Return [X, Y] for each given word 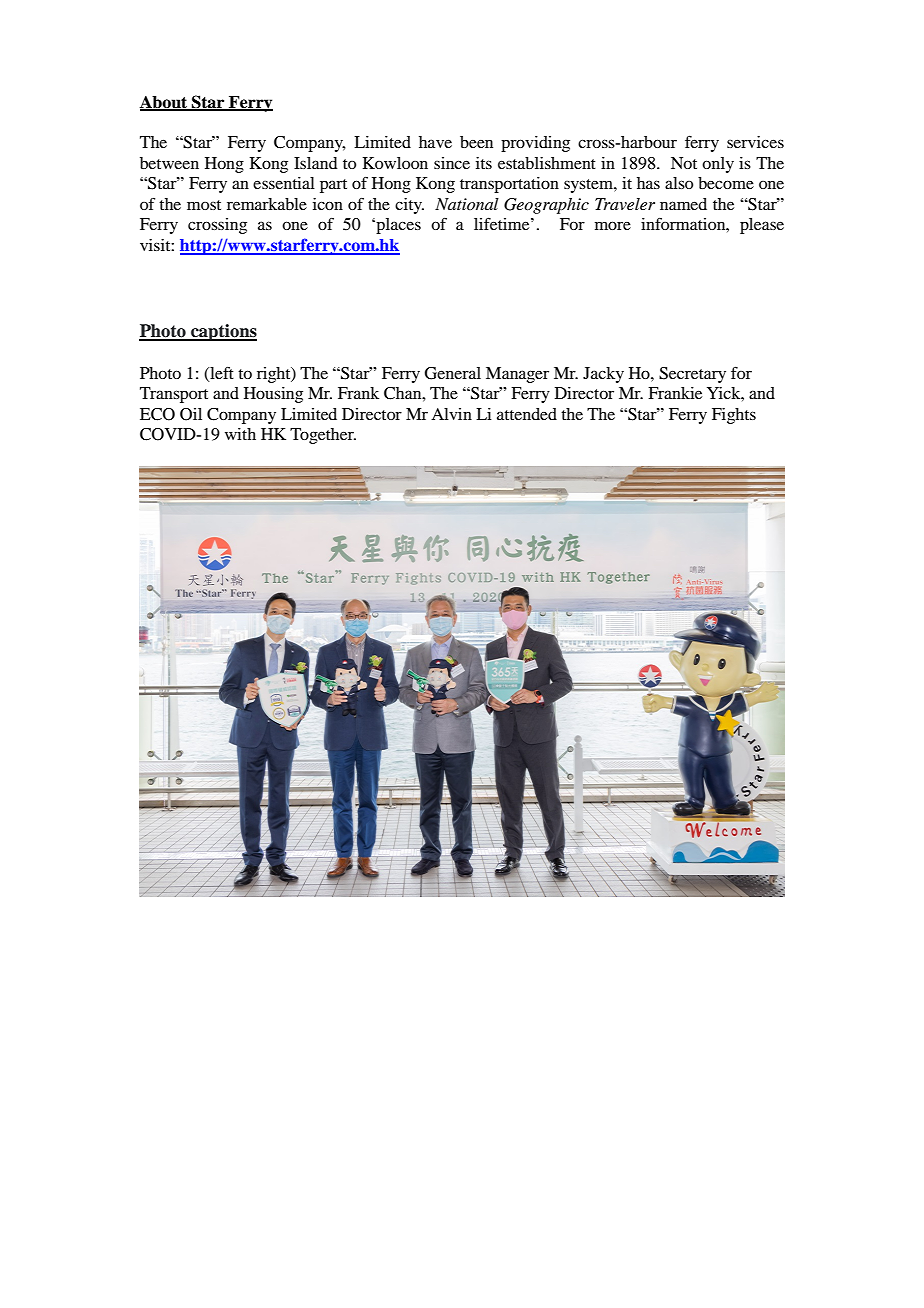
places [397, 226]
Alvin [451, 414]
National [467, 204]
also [679, 183]
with [240, 434]
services [755, 142]
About [165, 103]
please [762, 226]
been [476, 142]
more [613, 225]
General [453, 373]
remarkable [267, 204]
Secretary [692, 375]
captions [223, 332]
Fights [734, 416]
